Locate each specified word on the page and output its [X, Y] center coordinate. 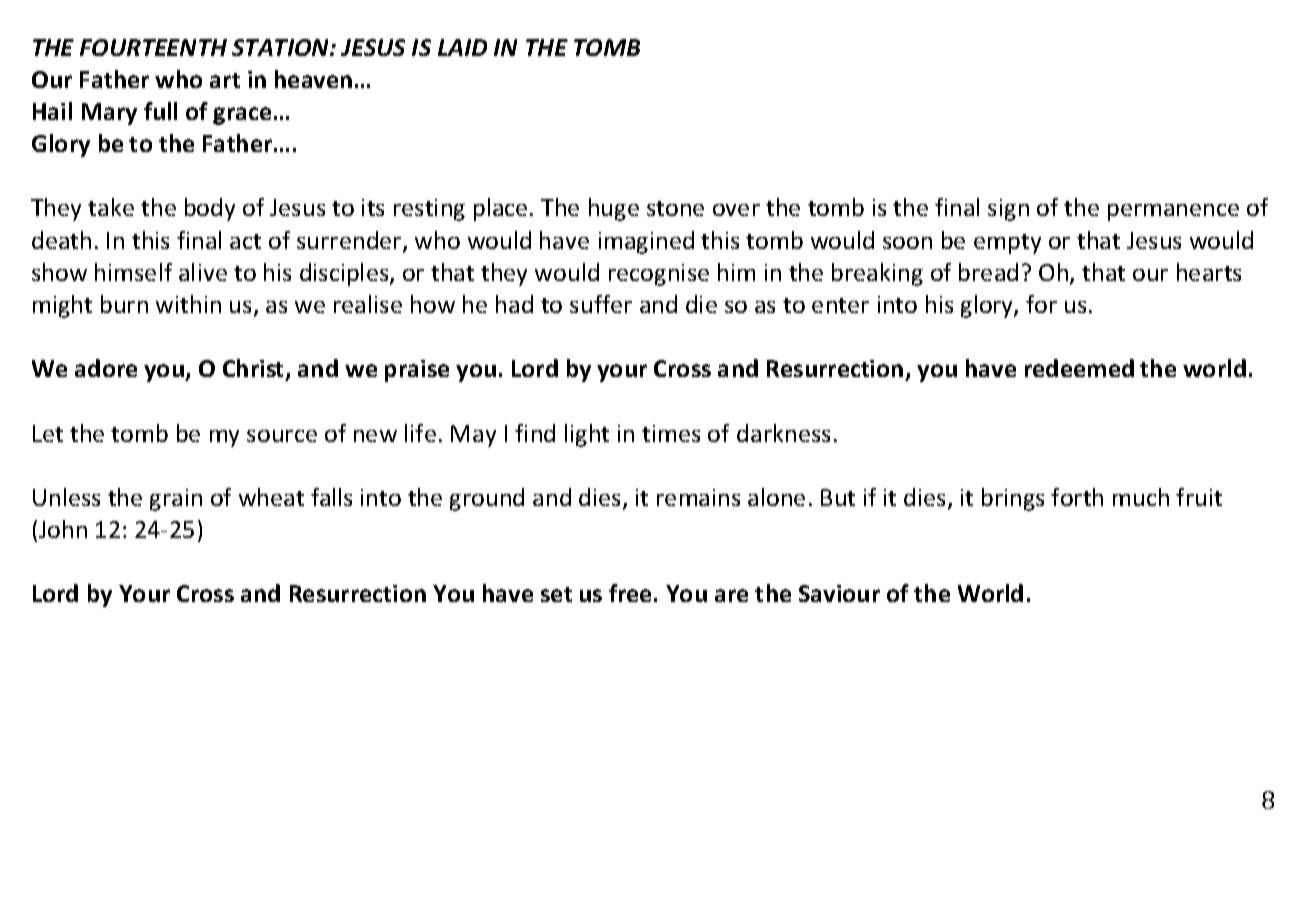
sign [1008, 210]
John [63, 529]
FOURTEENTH [153, 47]
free [630, 593]
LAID [462, 47]
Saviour [839, 593]
